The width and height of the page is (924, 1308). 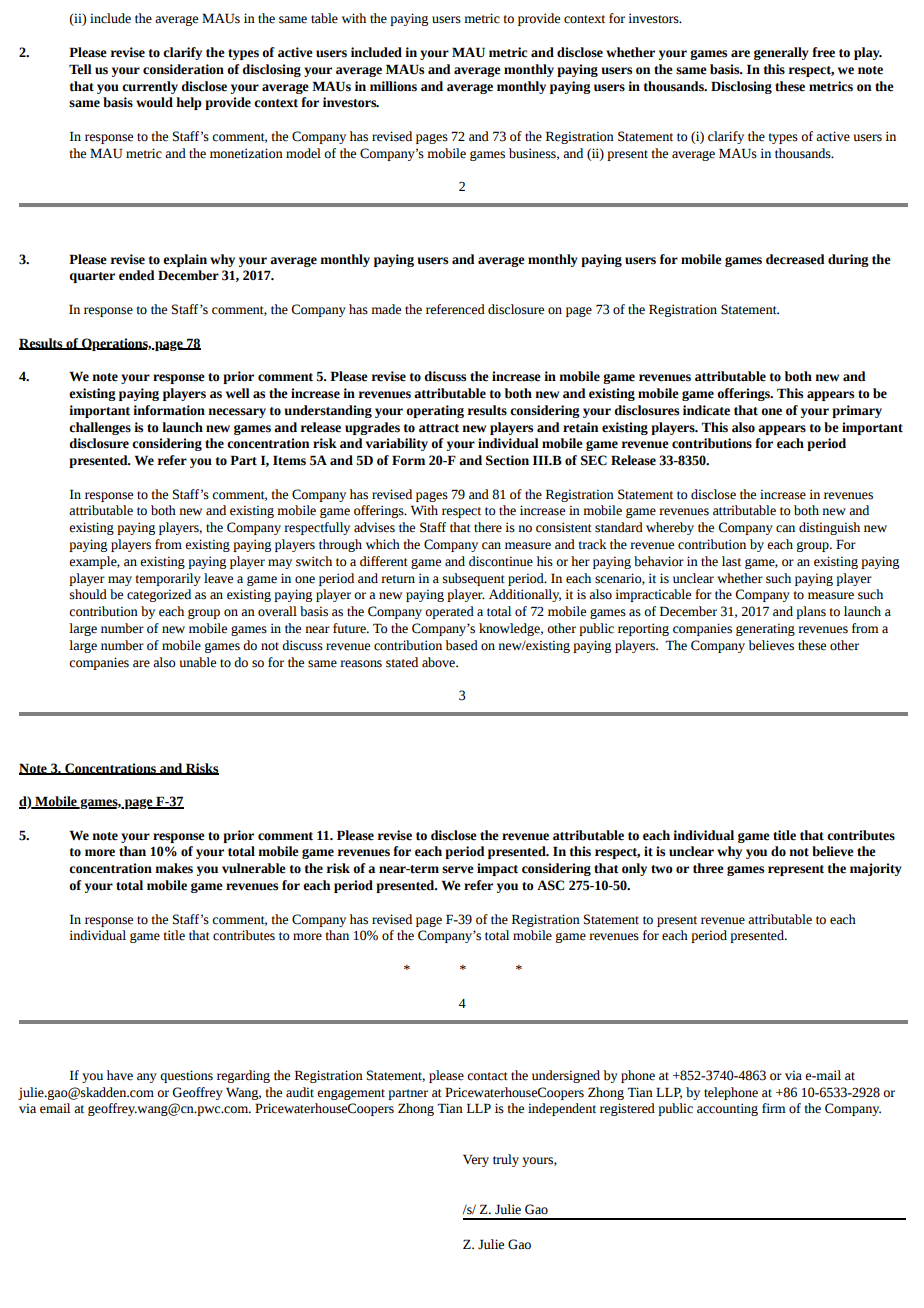 What do you see at coordinates (237, 413) in the page?
I see `necessary` at bounding box center [237, 413].
